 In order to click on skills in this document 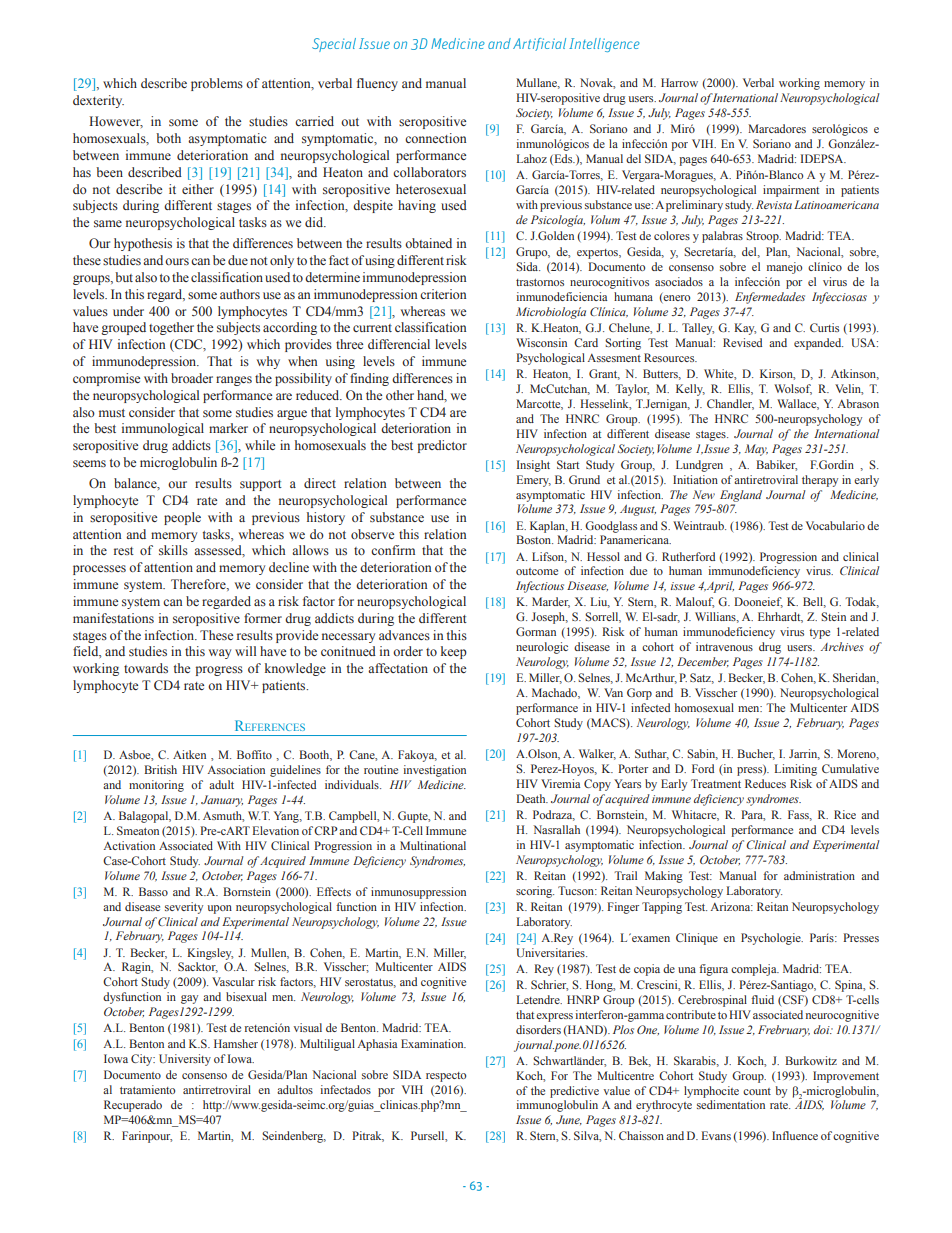, I will do `click(173, 550)`.
